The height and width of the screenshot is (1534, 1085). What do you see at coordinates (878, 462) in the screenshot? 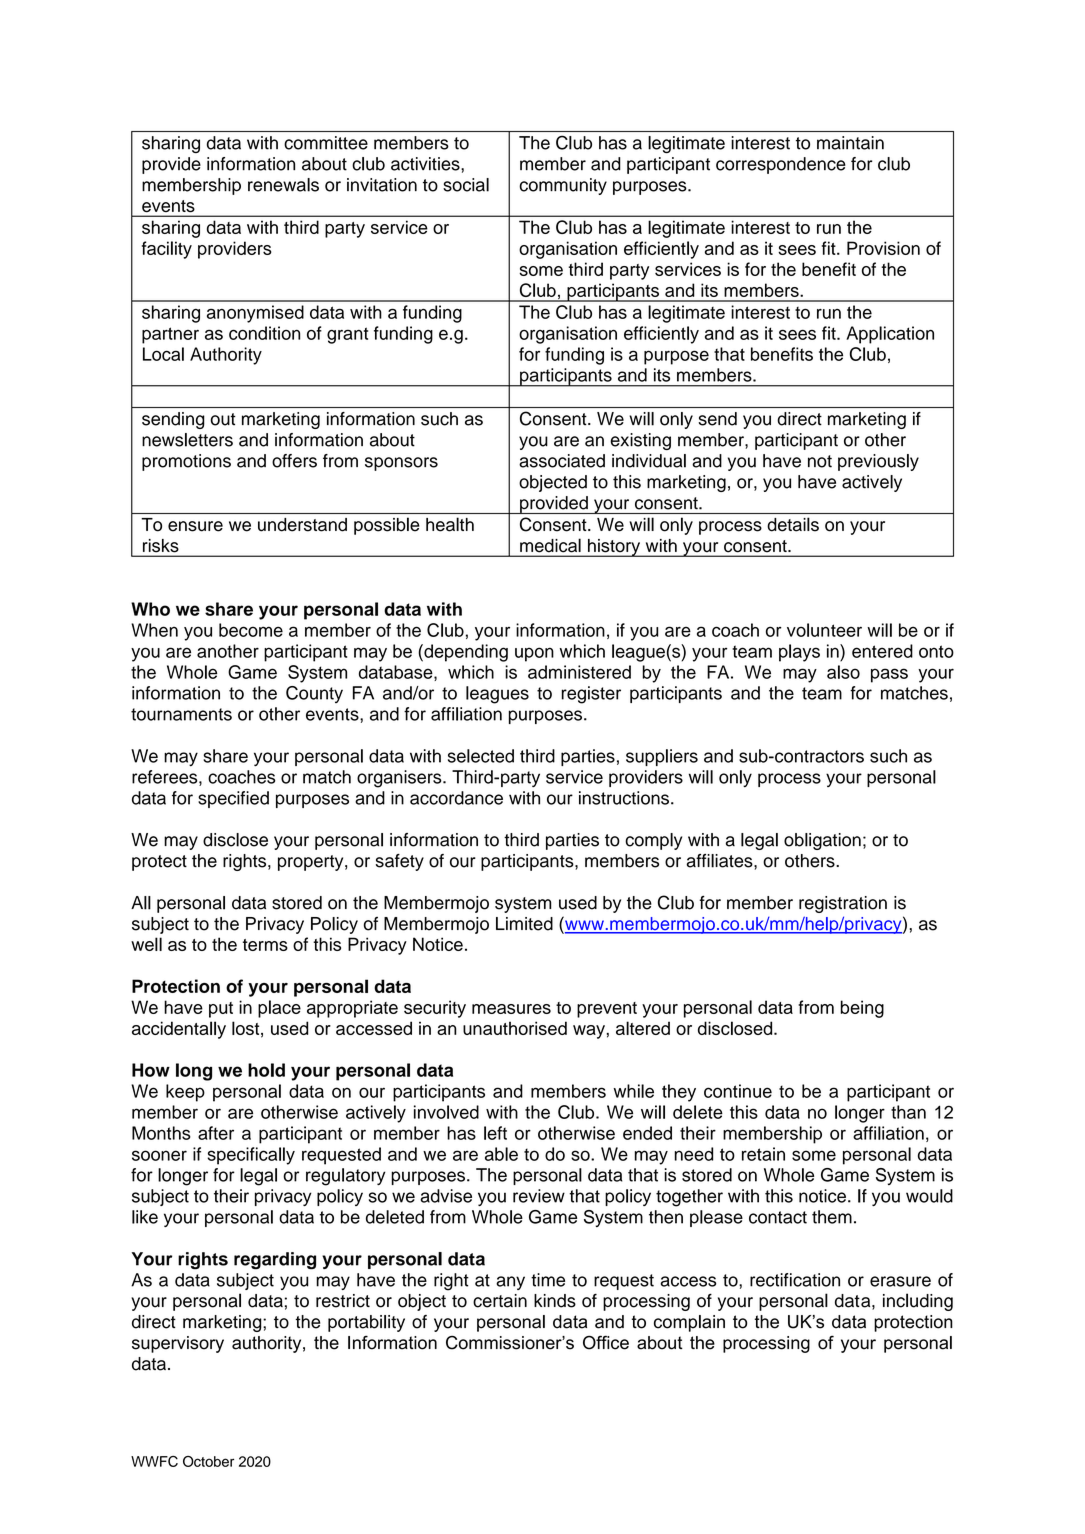
I see `previously` at bounding box center [878, 462].
